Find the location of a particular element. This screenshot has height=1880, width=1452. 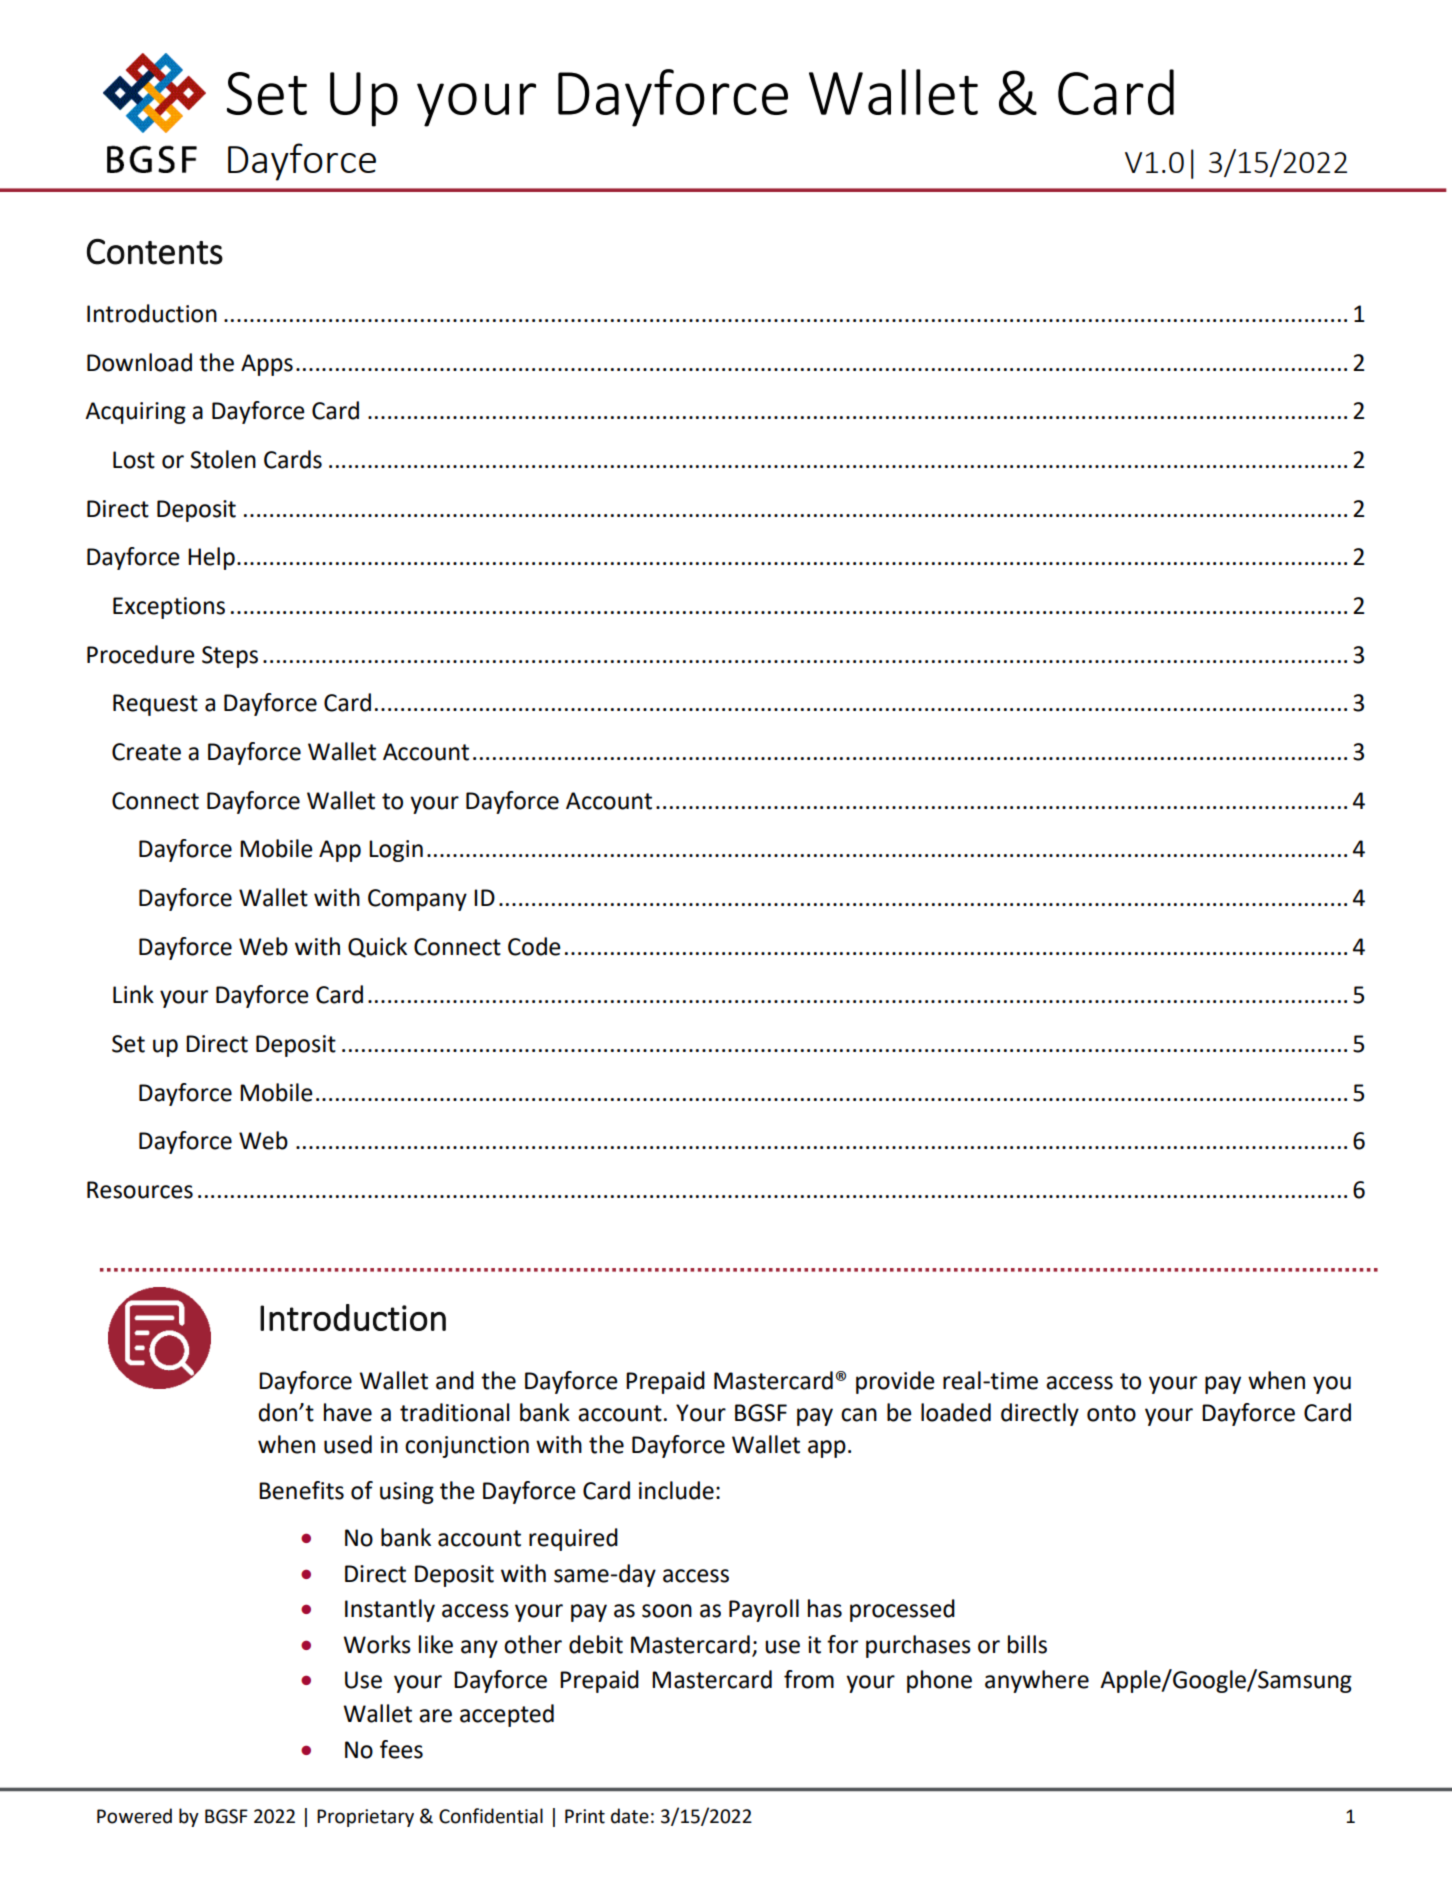

have is located at coordinates (348, 1412).
